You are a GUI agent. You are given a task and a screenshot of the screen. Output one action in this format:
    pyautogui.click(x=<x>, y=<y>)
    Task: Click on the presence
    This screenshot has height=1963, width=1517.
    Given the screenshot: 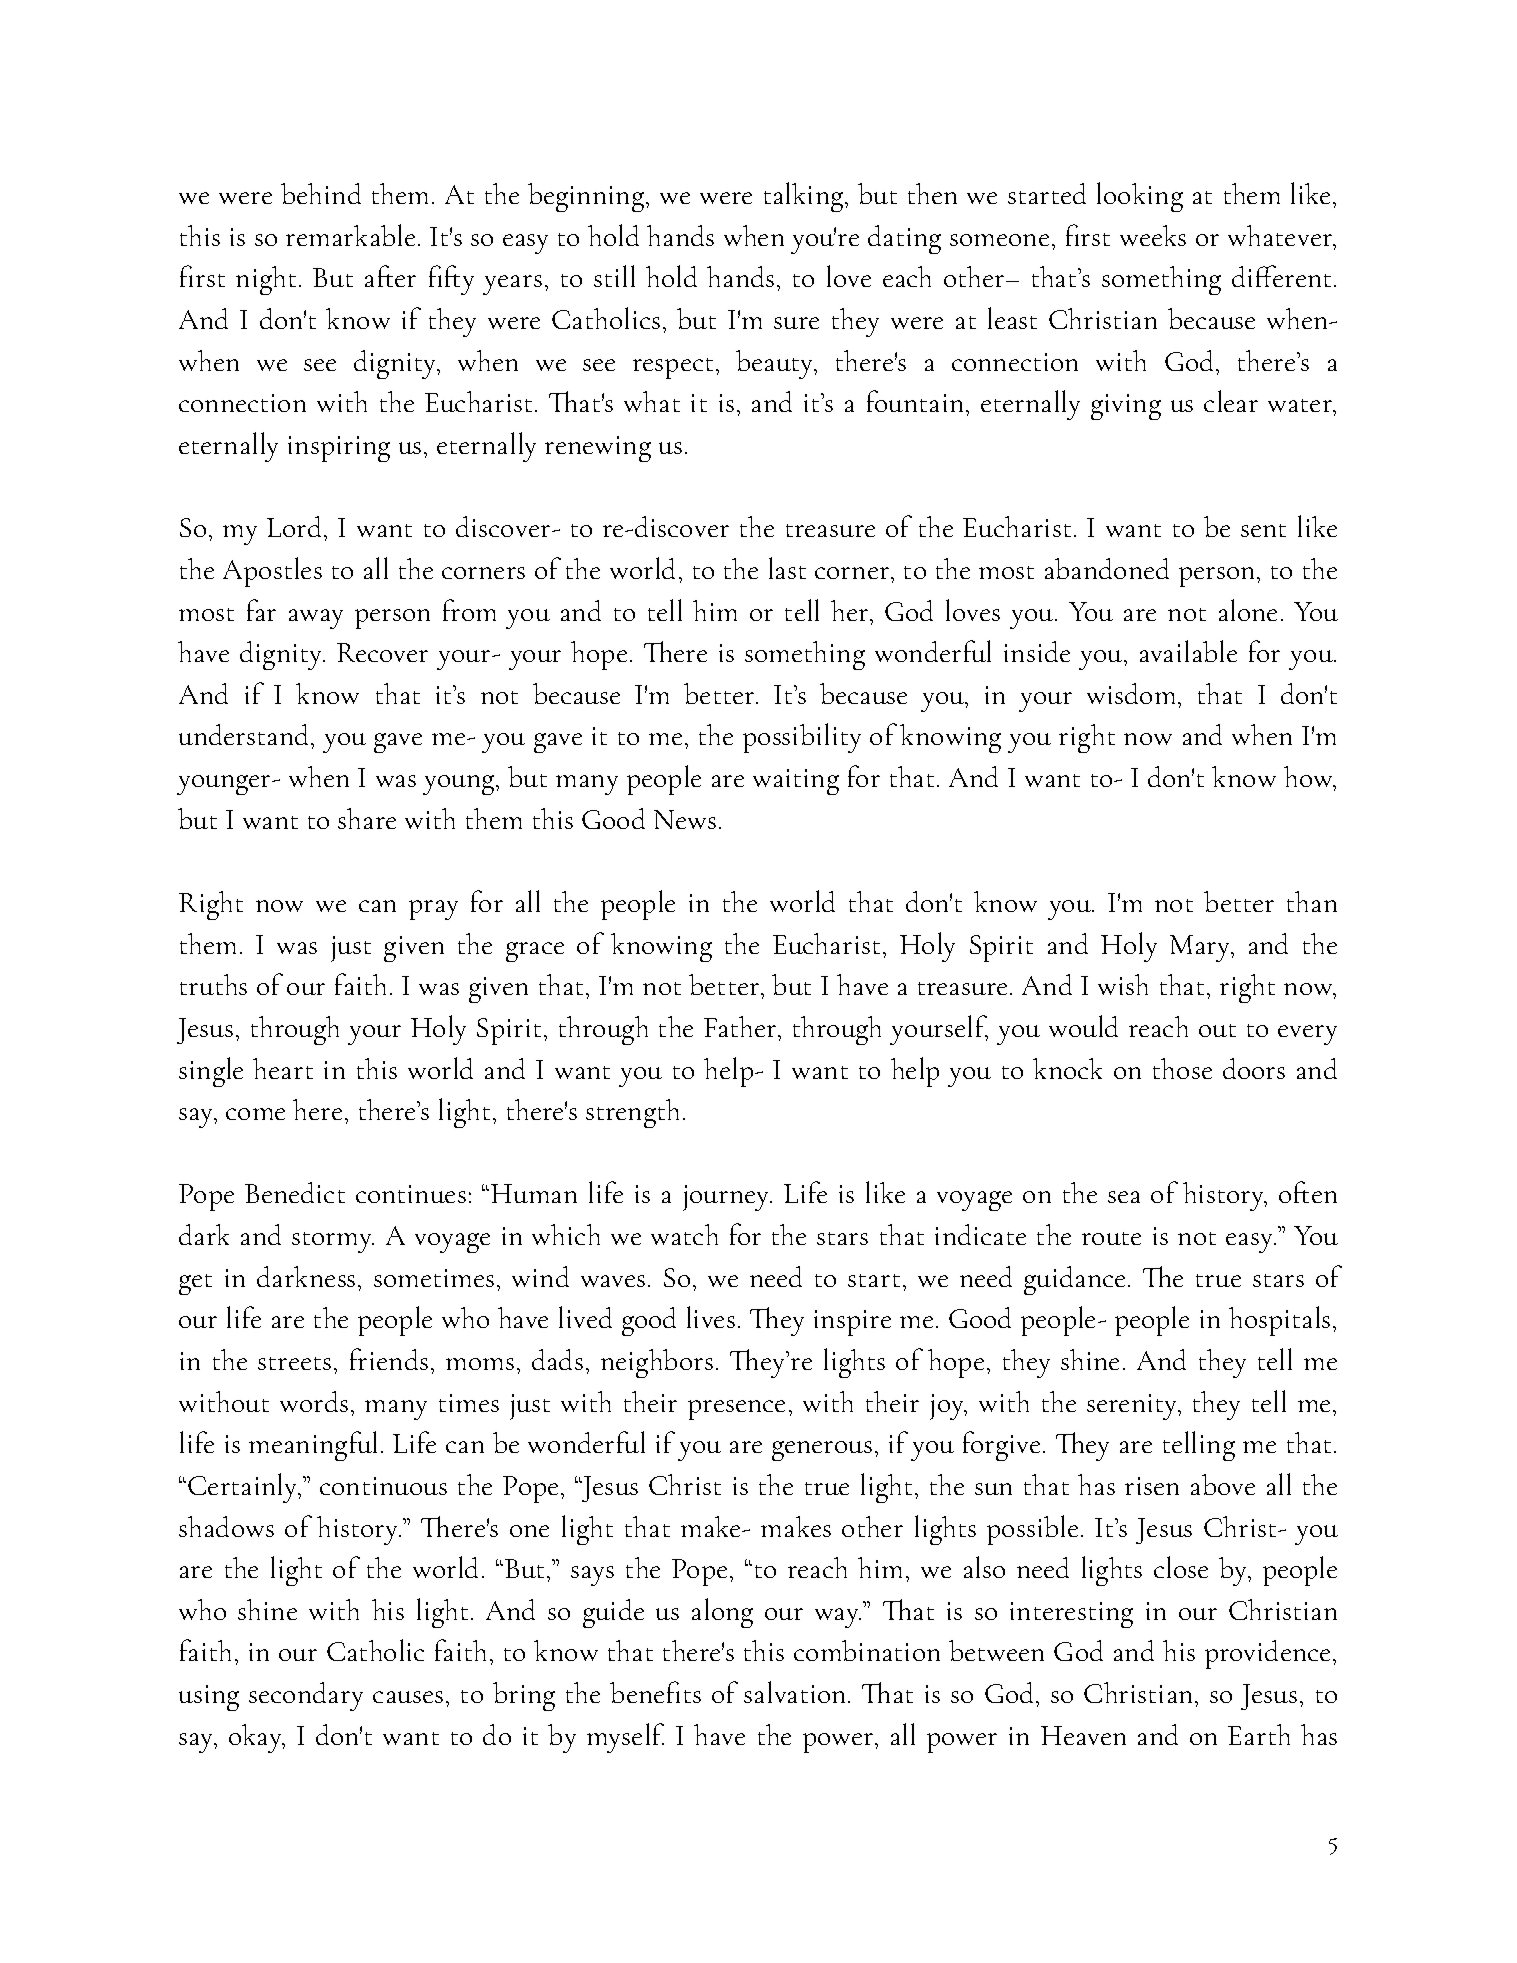 What is the action you would take?
    pyautogui.click(x=736, y=1410)
